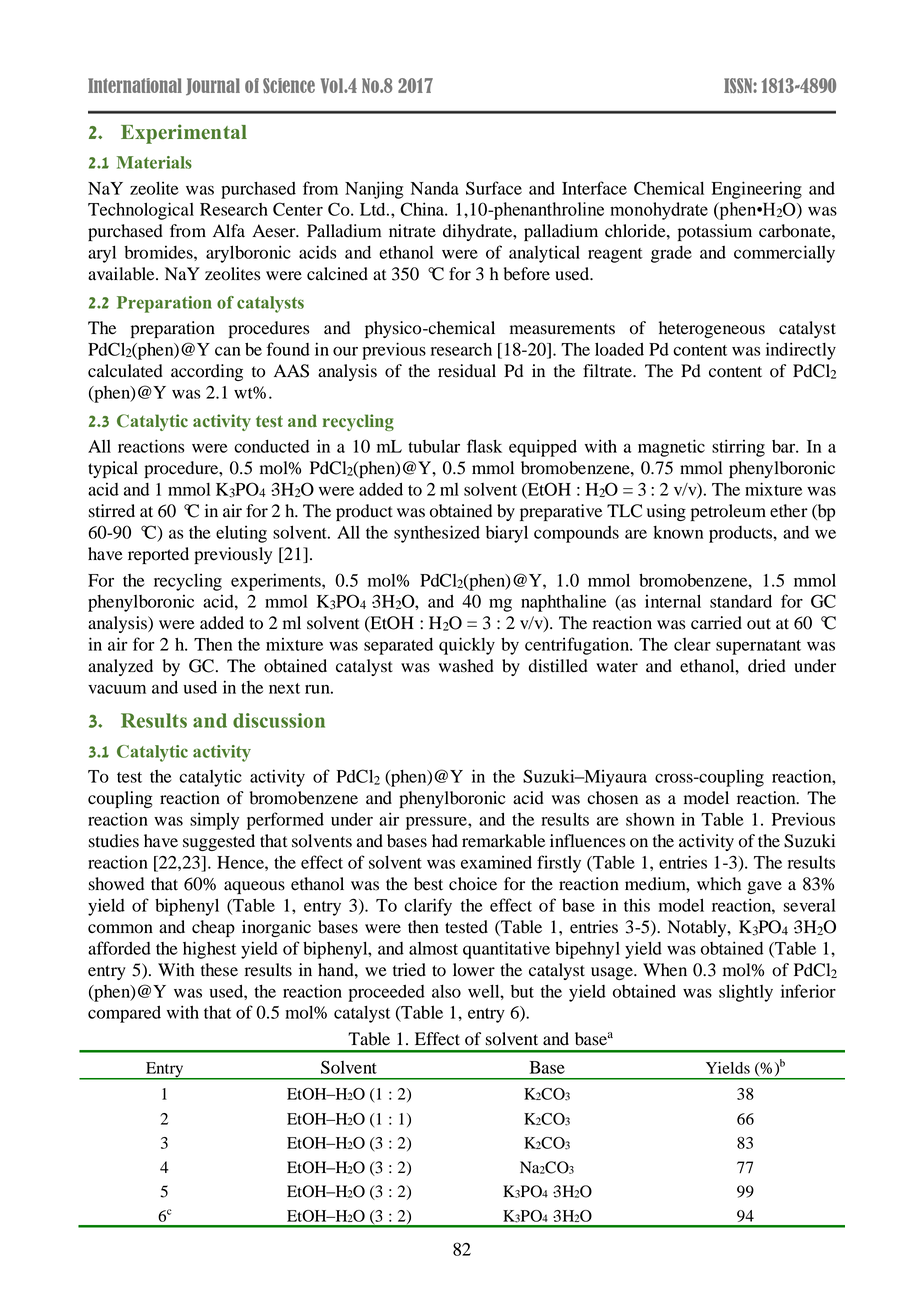 This screenshot has width=924, height=1308. What do you see at coordinates (738, 448) in the screenshot?
I see `stirring` at bounding box center [738, 448].
